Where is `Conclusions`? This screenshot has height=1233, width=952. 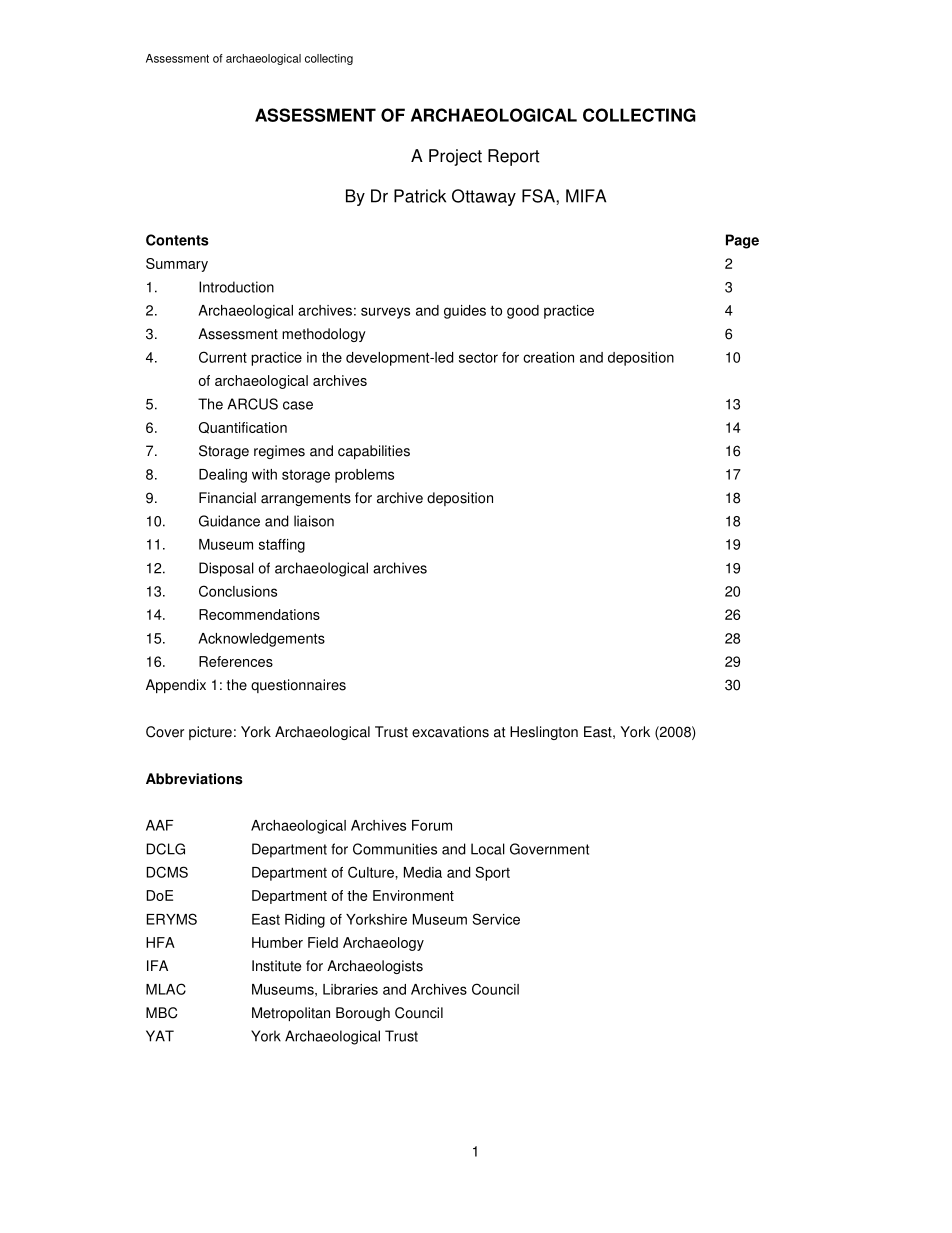
Conclusions is located at coordinates (238, 591).
